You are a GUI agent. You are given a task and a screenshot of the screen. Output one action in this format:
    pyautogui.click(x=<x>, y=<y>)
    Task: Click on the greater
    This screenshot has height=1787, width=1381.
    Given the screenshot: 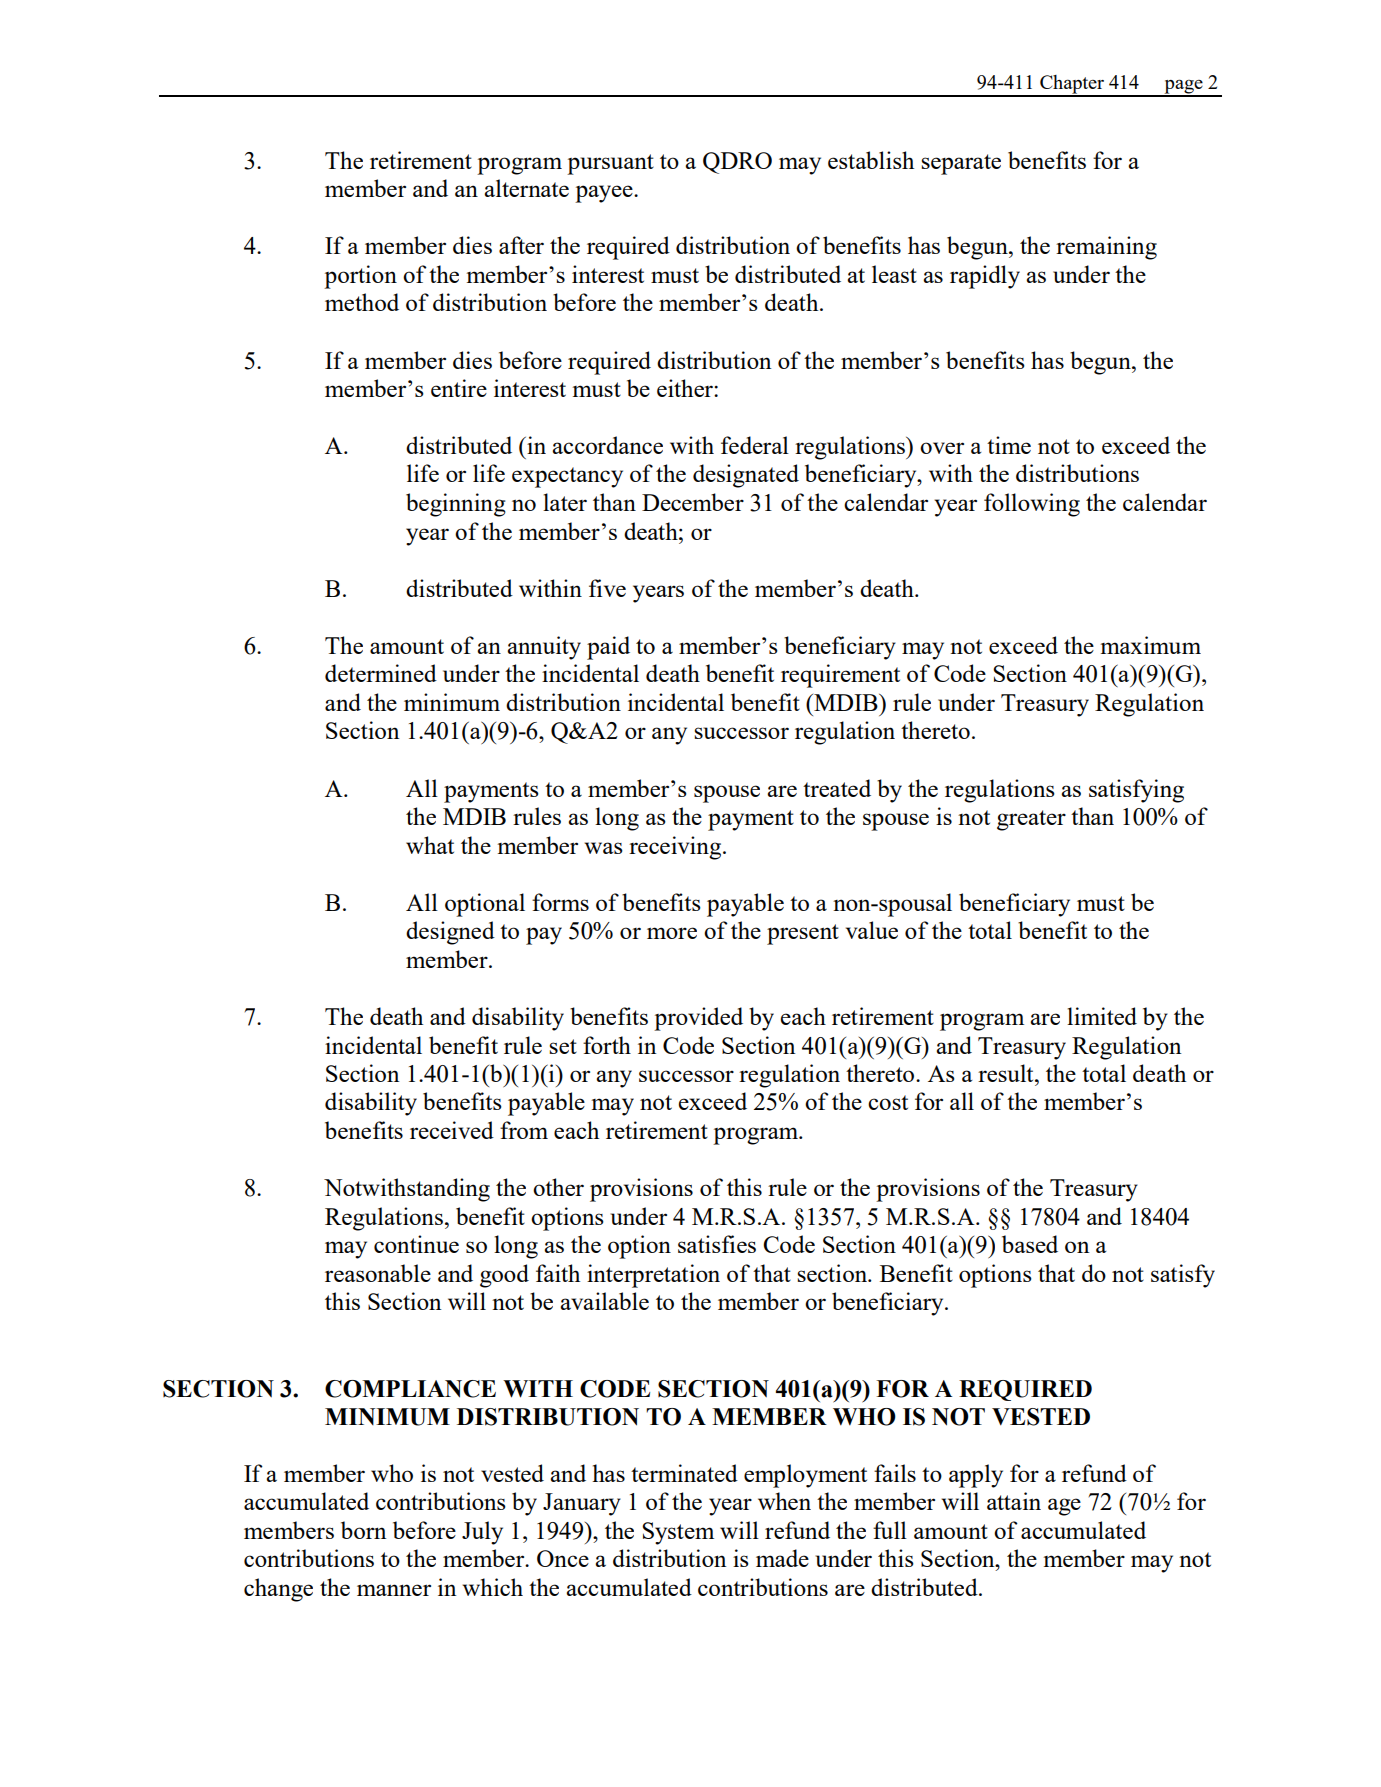 What is the action you would take?
    pyautogui.click(x=1031, y=820)
